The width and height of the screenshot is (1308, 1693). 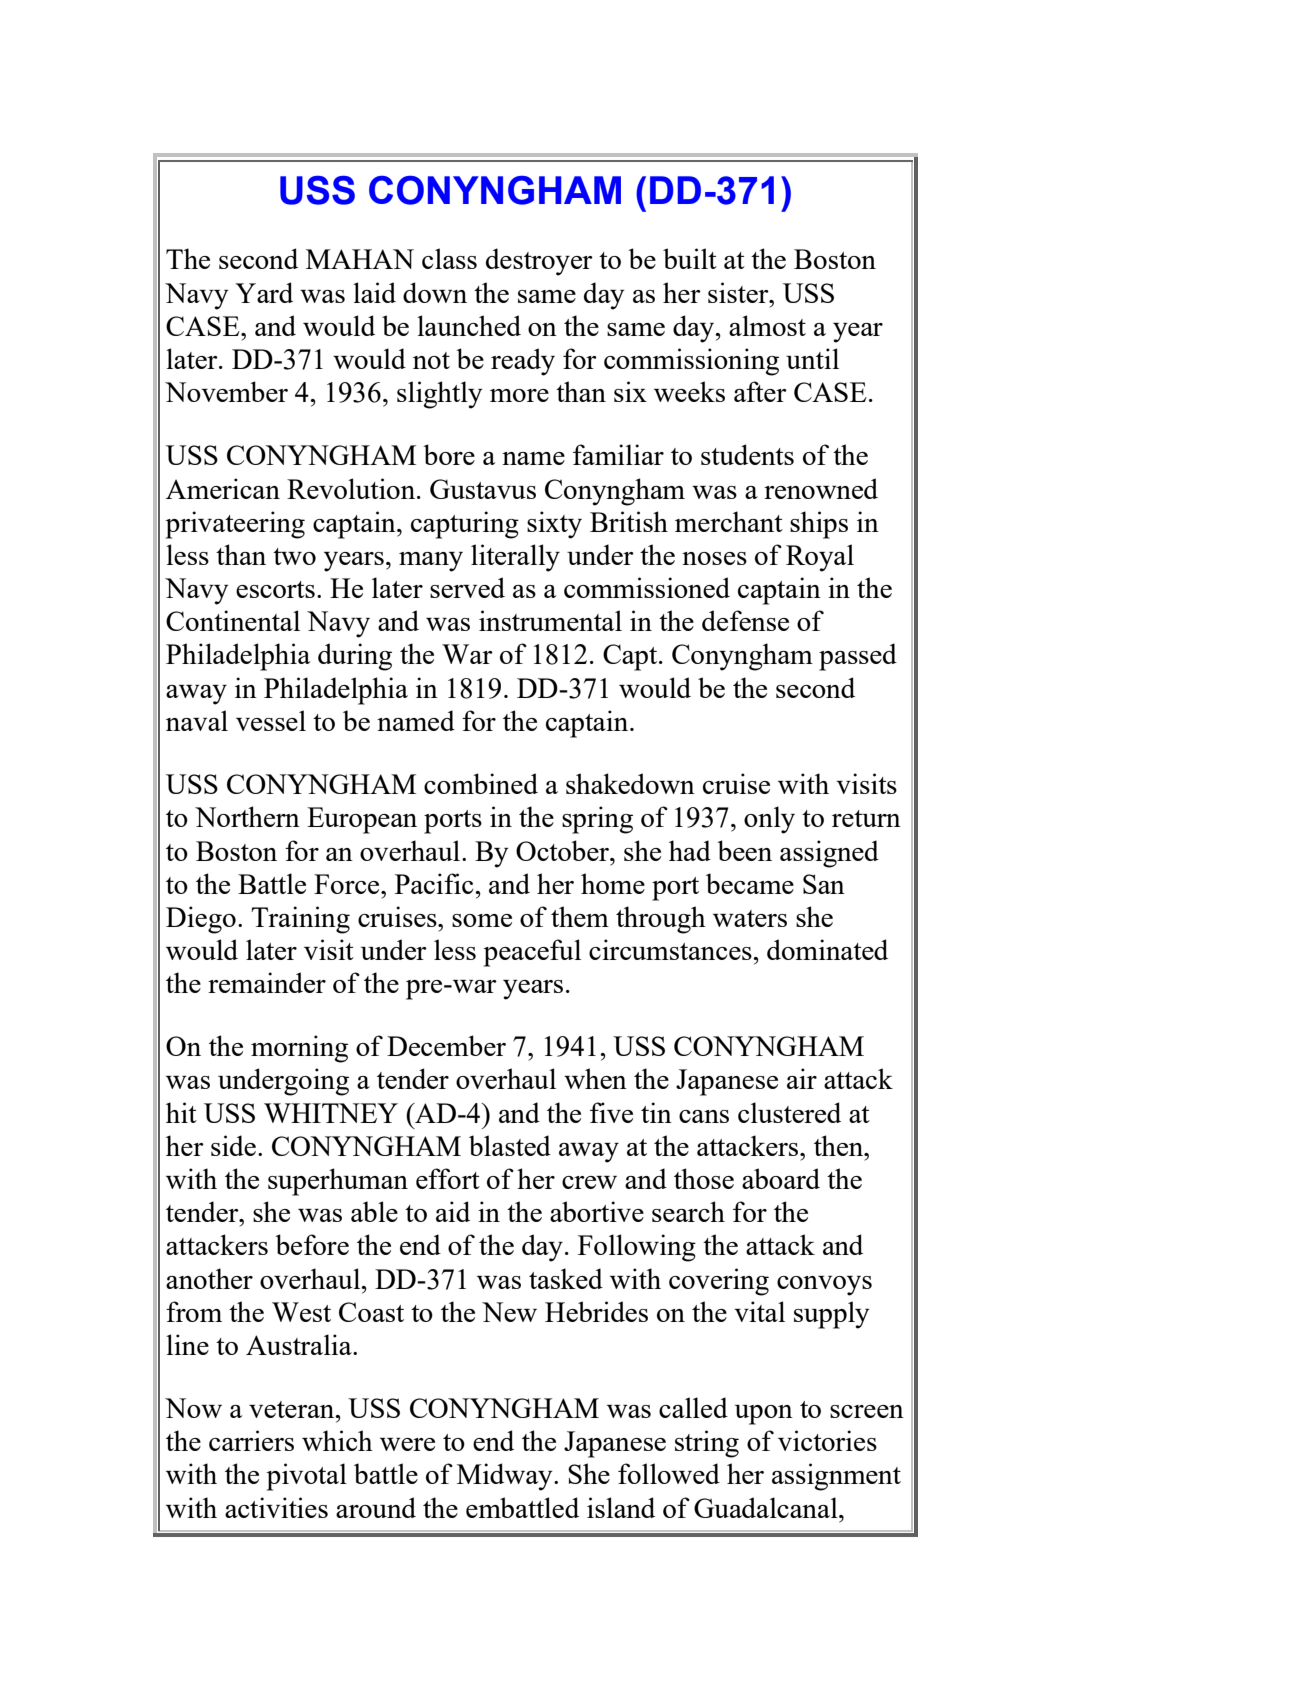 What do you see at coordinates (506, 1477) in the screenshot?
I see `Midway` at bounding box center [506, 1477].
